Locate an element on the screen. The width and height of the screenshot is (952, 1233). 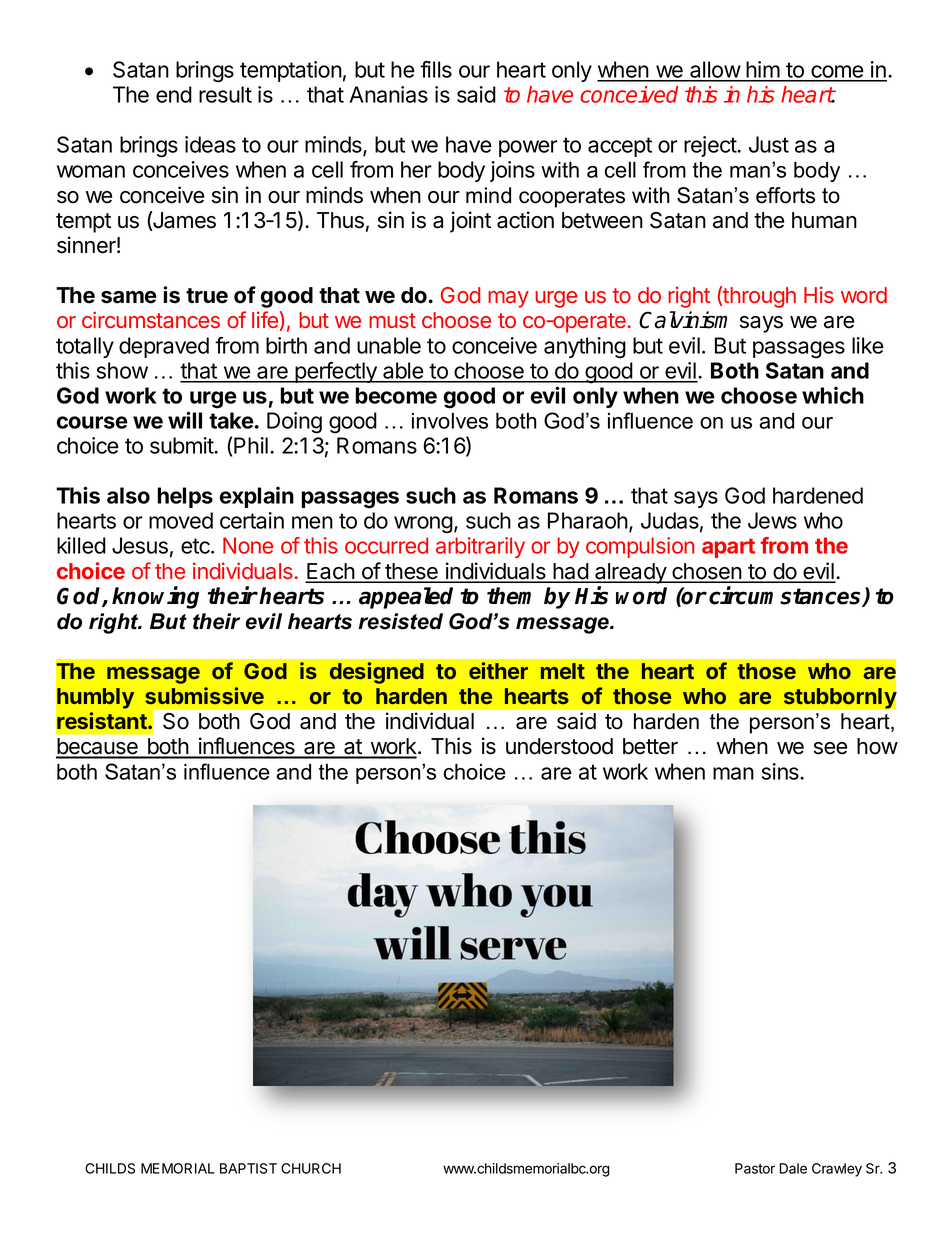
resisted is located at coordinates (400, 621).
